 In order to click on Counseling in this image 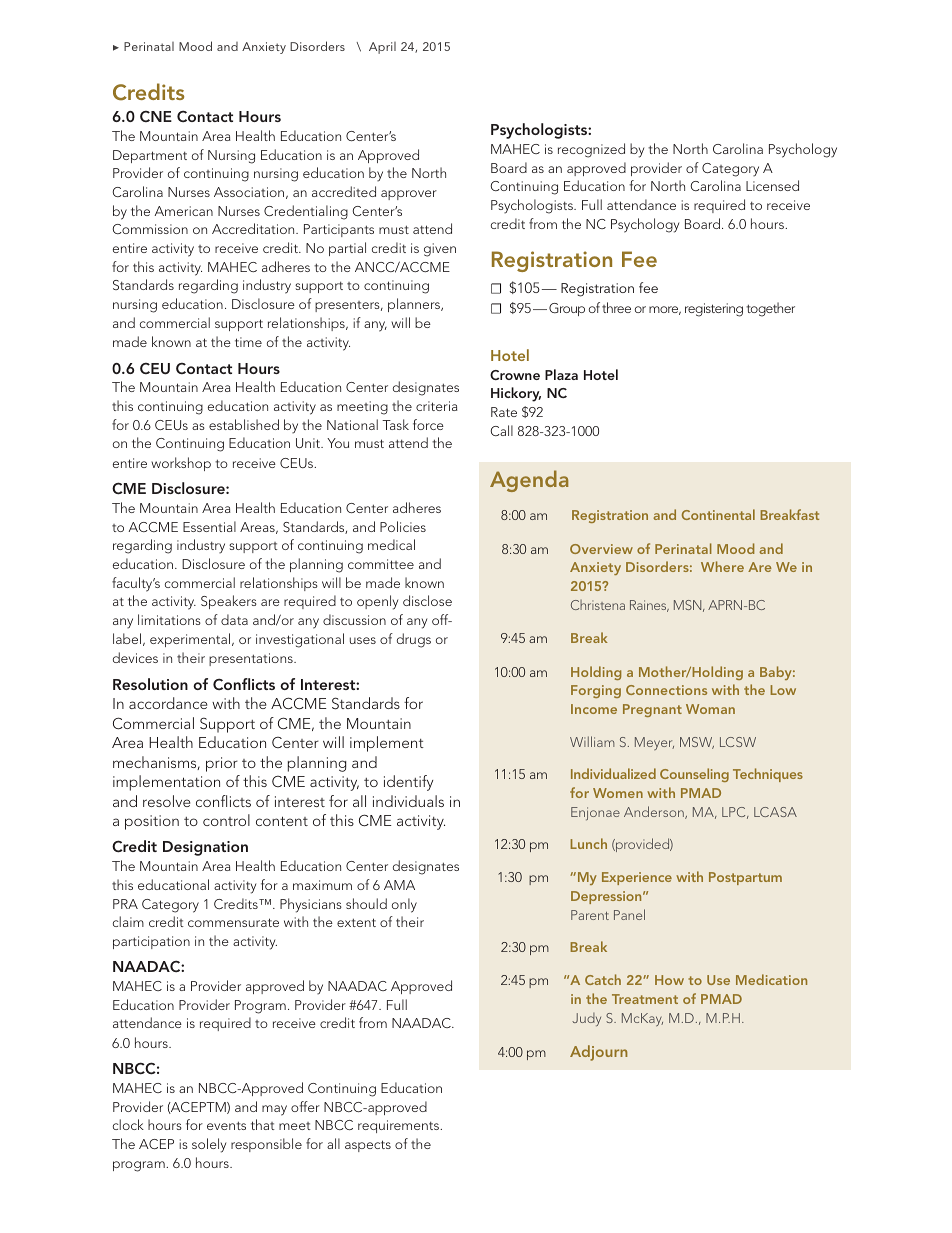, I will do `click(694, 775)`.
